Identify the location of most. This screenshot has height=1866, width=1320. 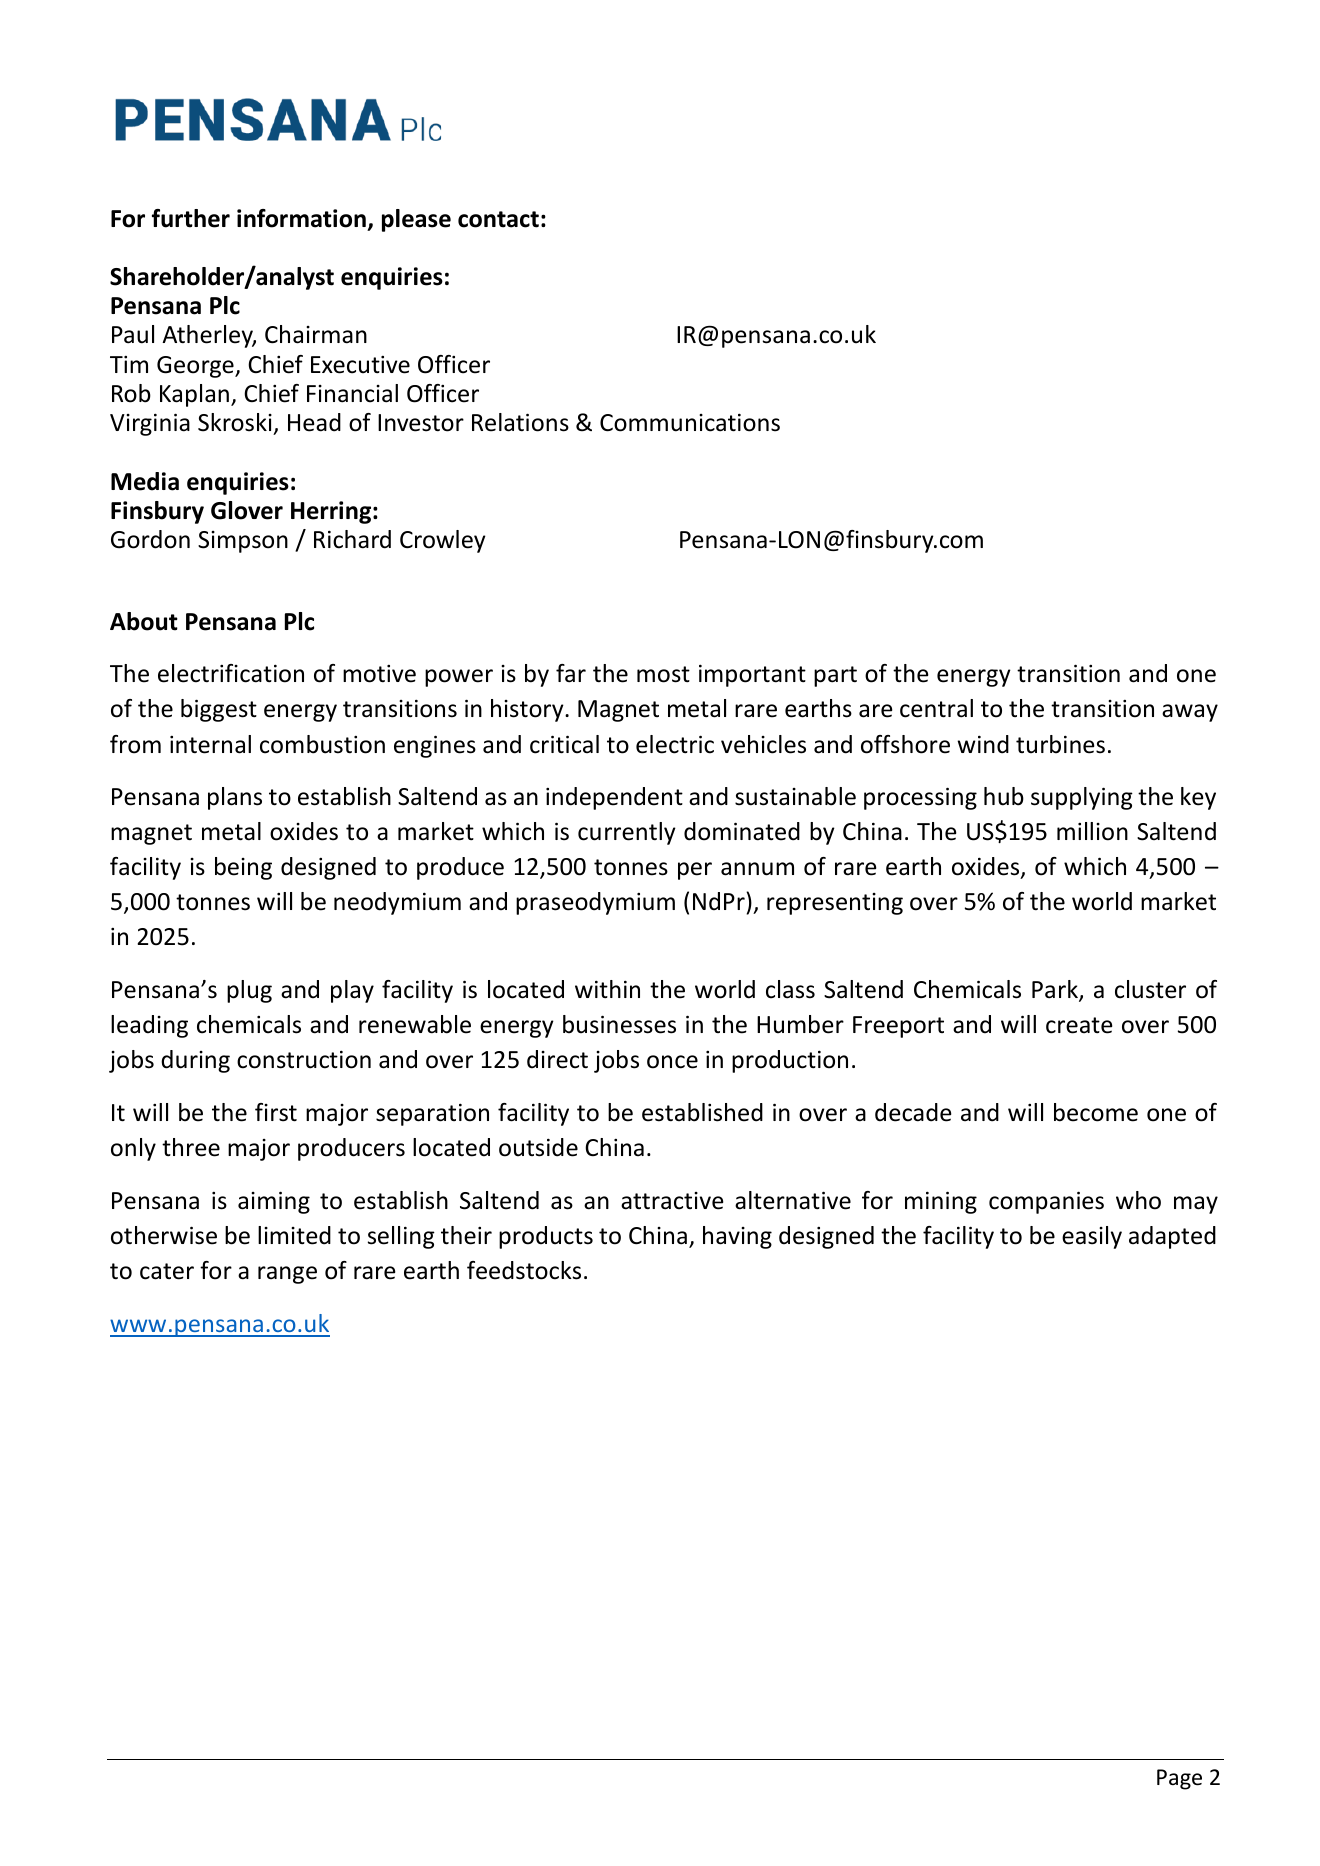
(663, 674).
